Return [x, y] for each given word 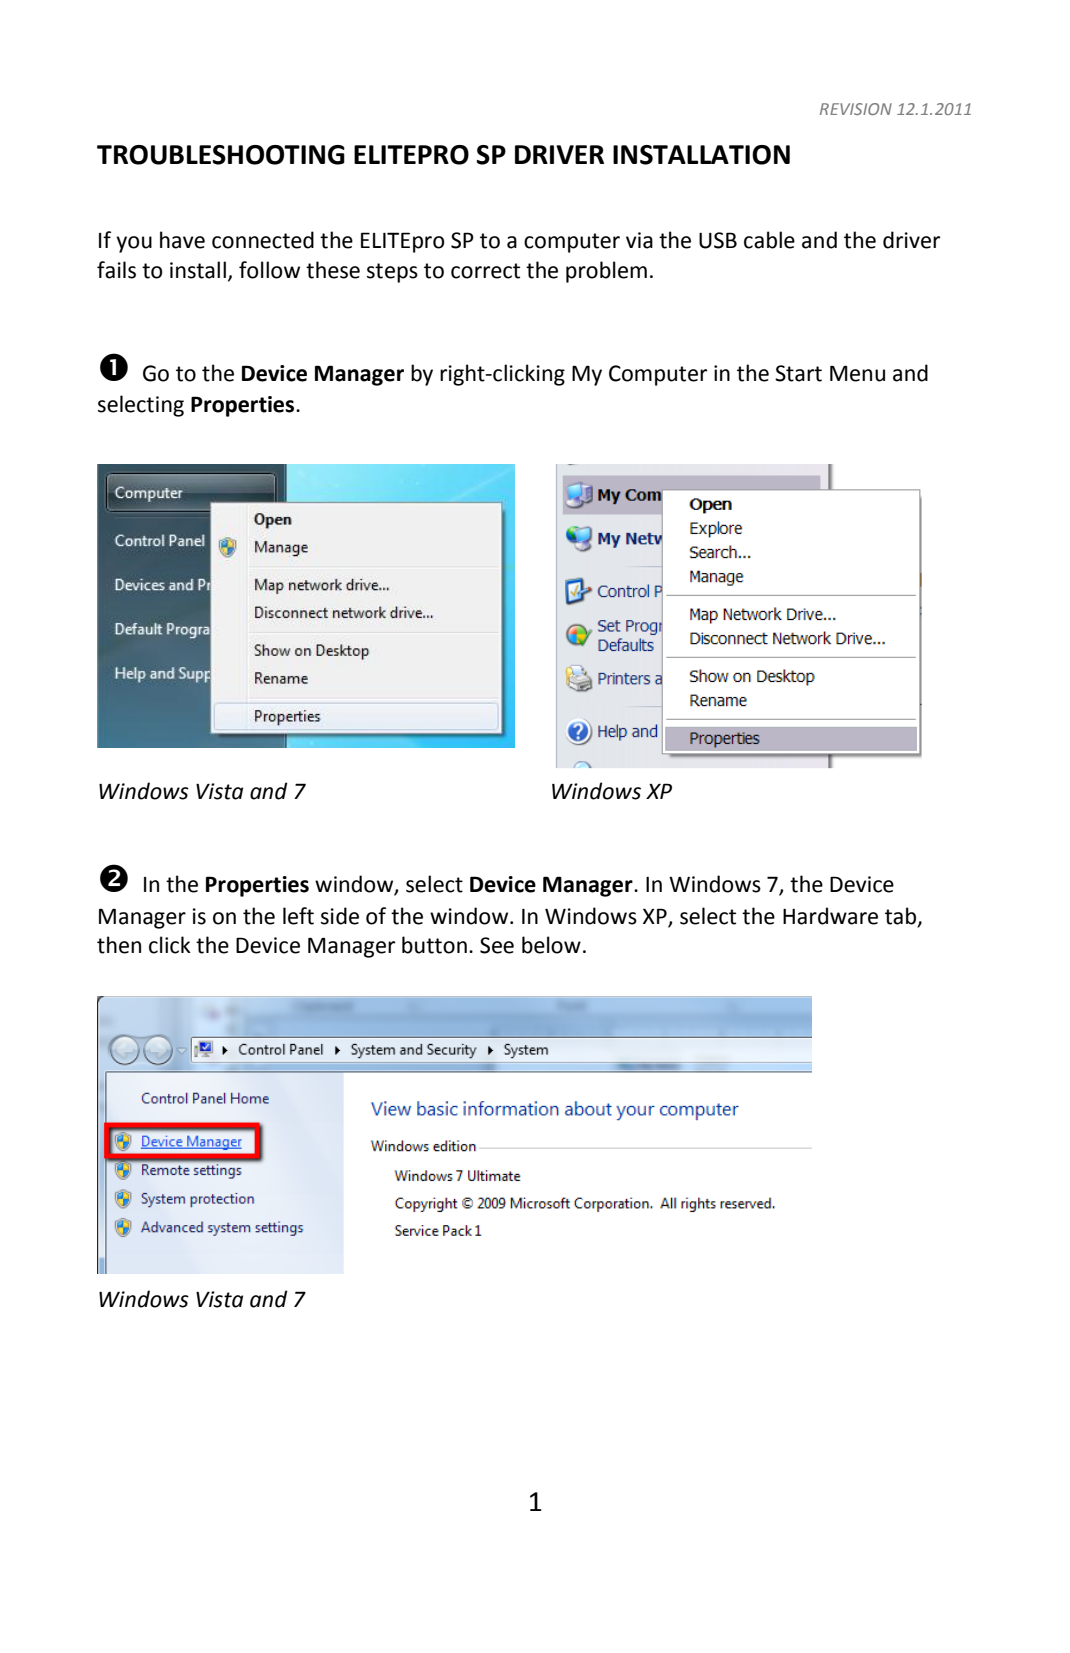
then [119, 945]
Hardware [830, 916]
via [639, 240]
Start [798, 373]
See [497, 945]
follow [269, 270]
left [298, 916]
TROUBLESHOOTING [221, 155]
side [340, 916]
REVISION [856, 109]
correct [485, 271]
